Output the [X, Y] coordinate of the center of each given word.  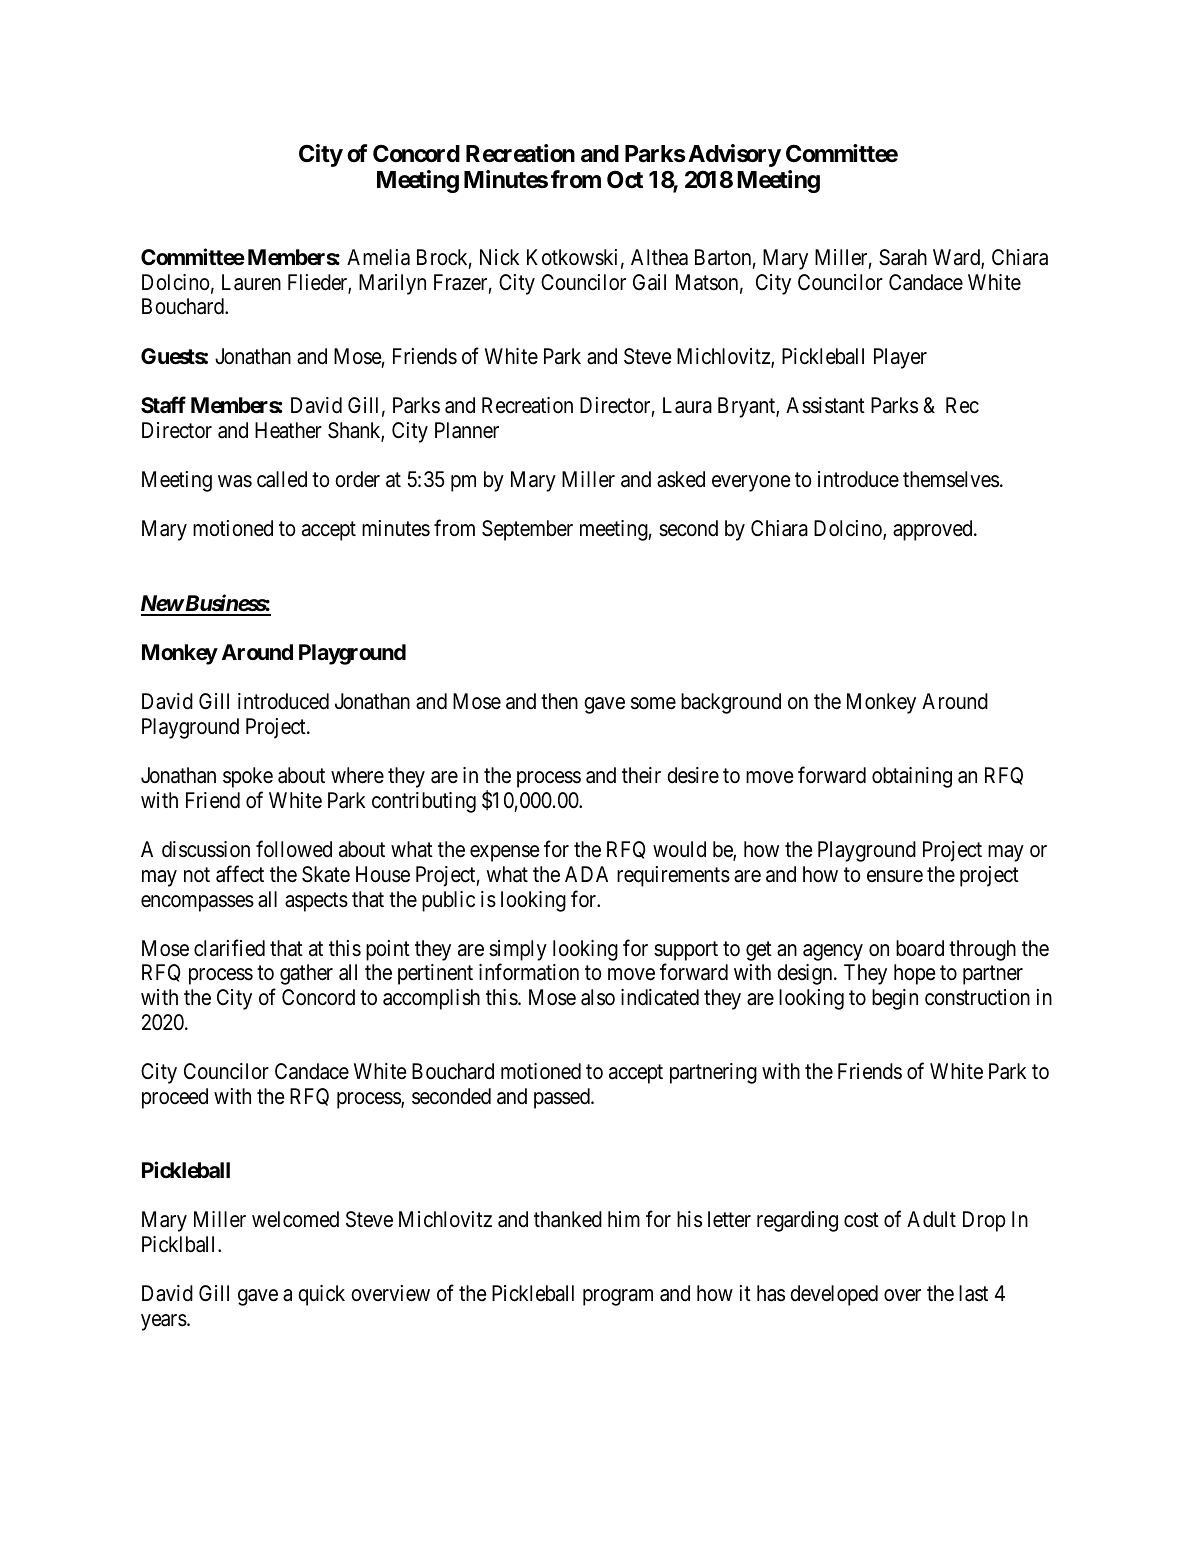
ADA [586, 874]
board [920, 948]
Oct [625, 179]
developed [834, 1295]
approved [934, 530]
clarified [229, 948]
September [527, 530]
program [618, 1298]
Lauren [251, 282]
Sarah [903, 257]
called [282, 479]
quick [321, 1295]
